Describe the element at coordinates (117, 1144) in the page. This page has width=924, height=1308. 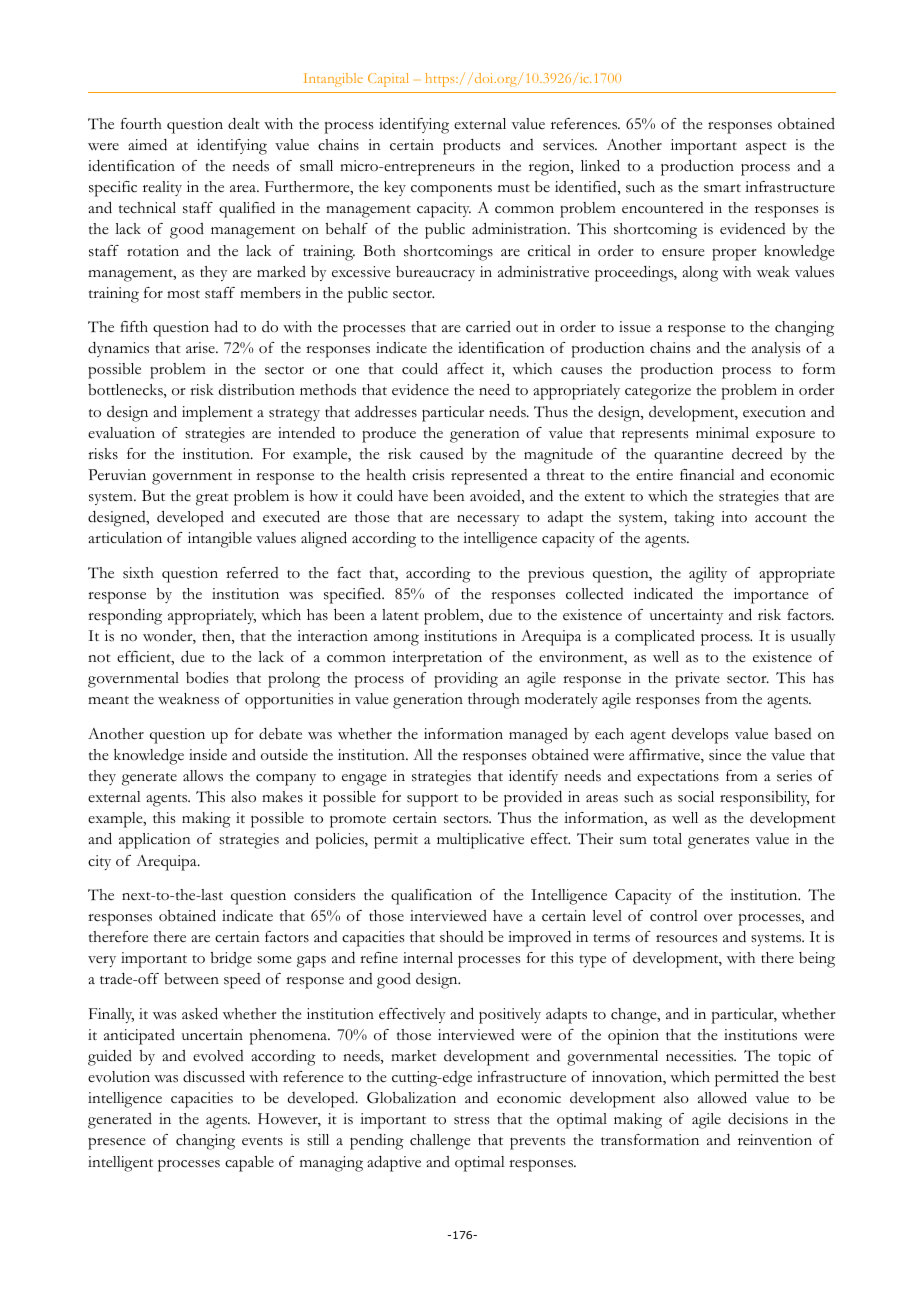
I see `presence` at that location.
